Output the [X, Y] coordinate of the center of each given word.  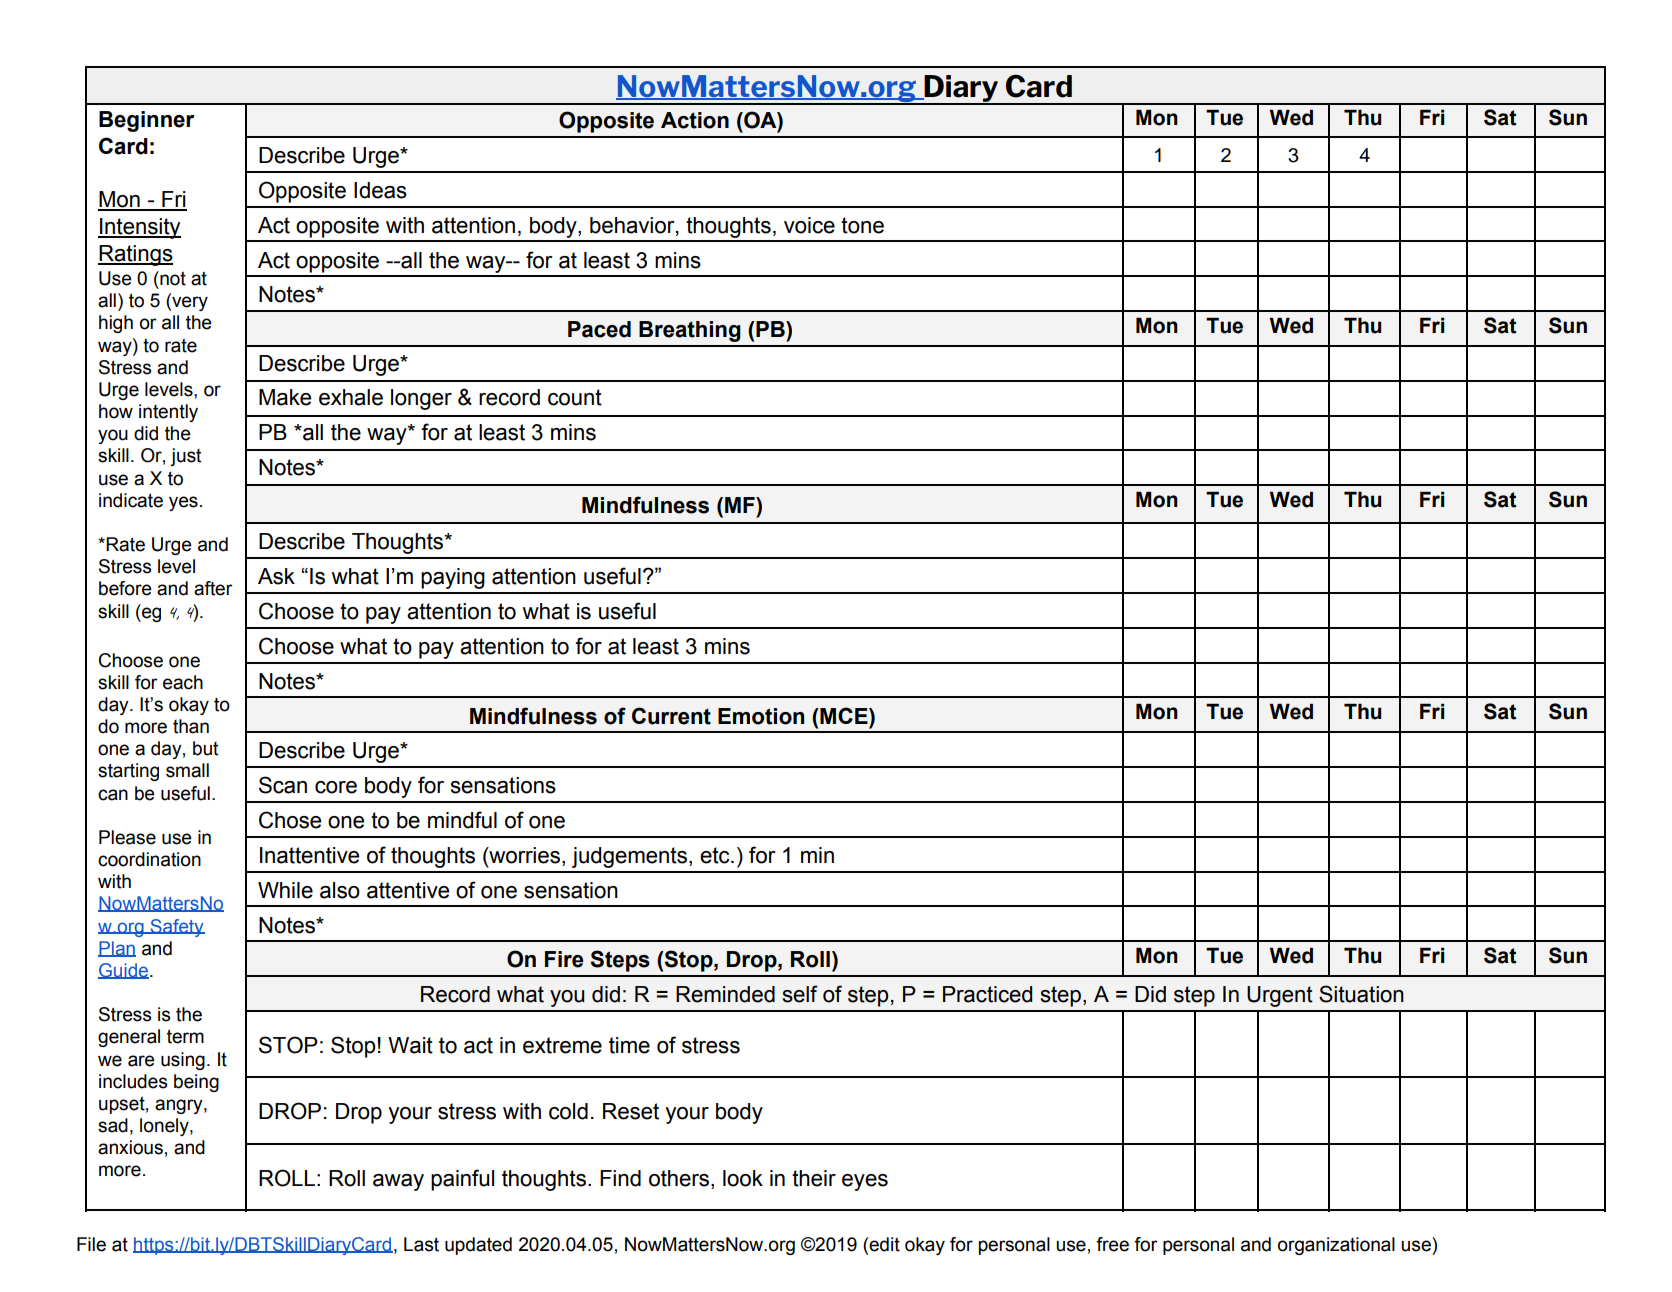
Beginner [146, 121]
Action [695, 120]
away [398, 1182]
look [743, 1178]
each [183, 682]
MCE [844, 715]
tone [862, 225]
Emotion [761, 716]
